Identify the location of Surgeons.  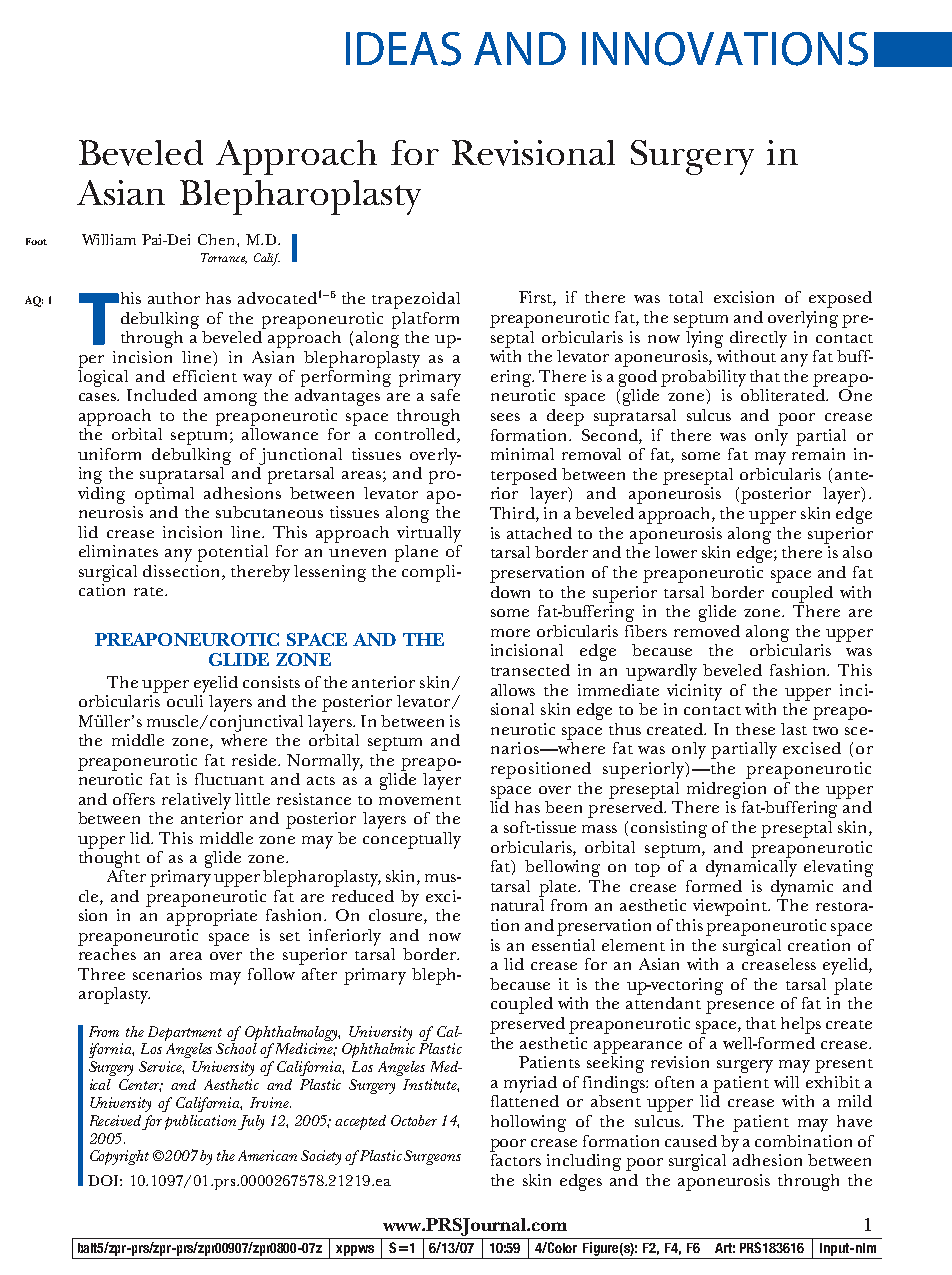
(432, 1157).
